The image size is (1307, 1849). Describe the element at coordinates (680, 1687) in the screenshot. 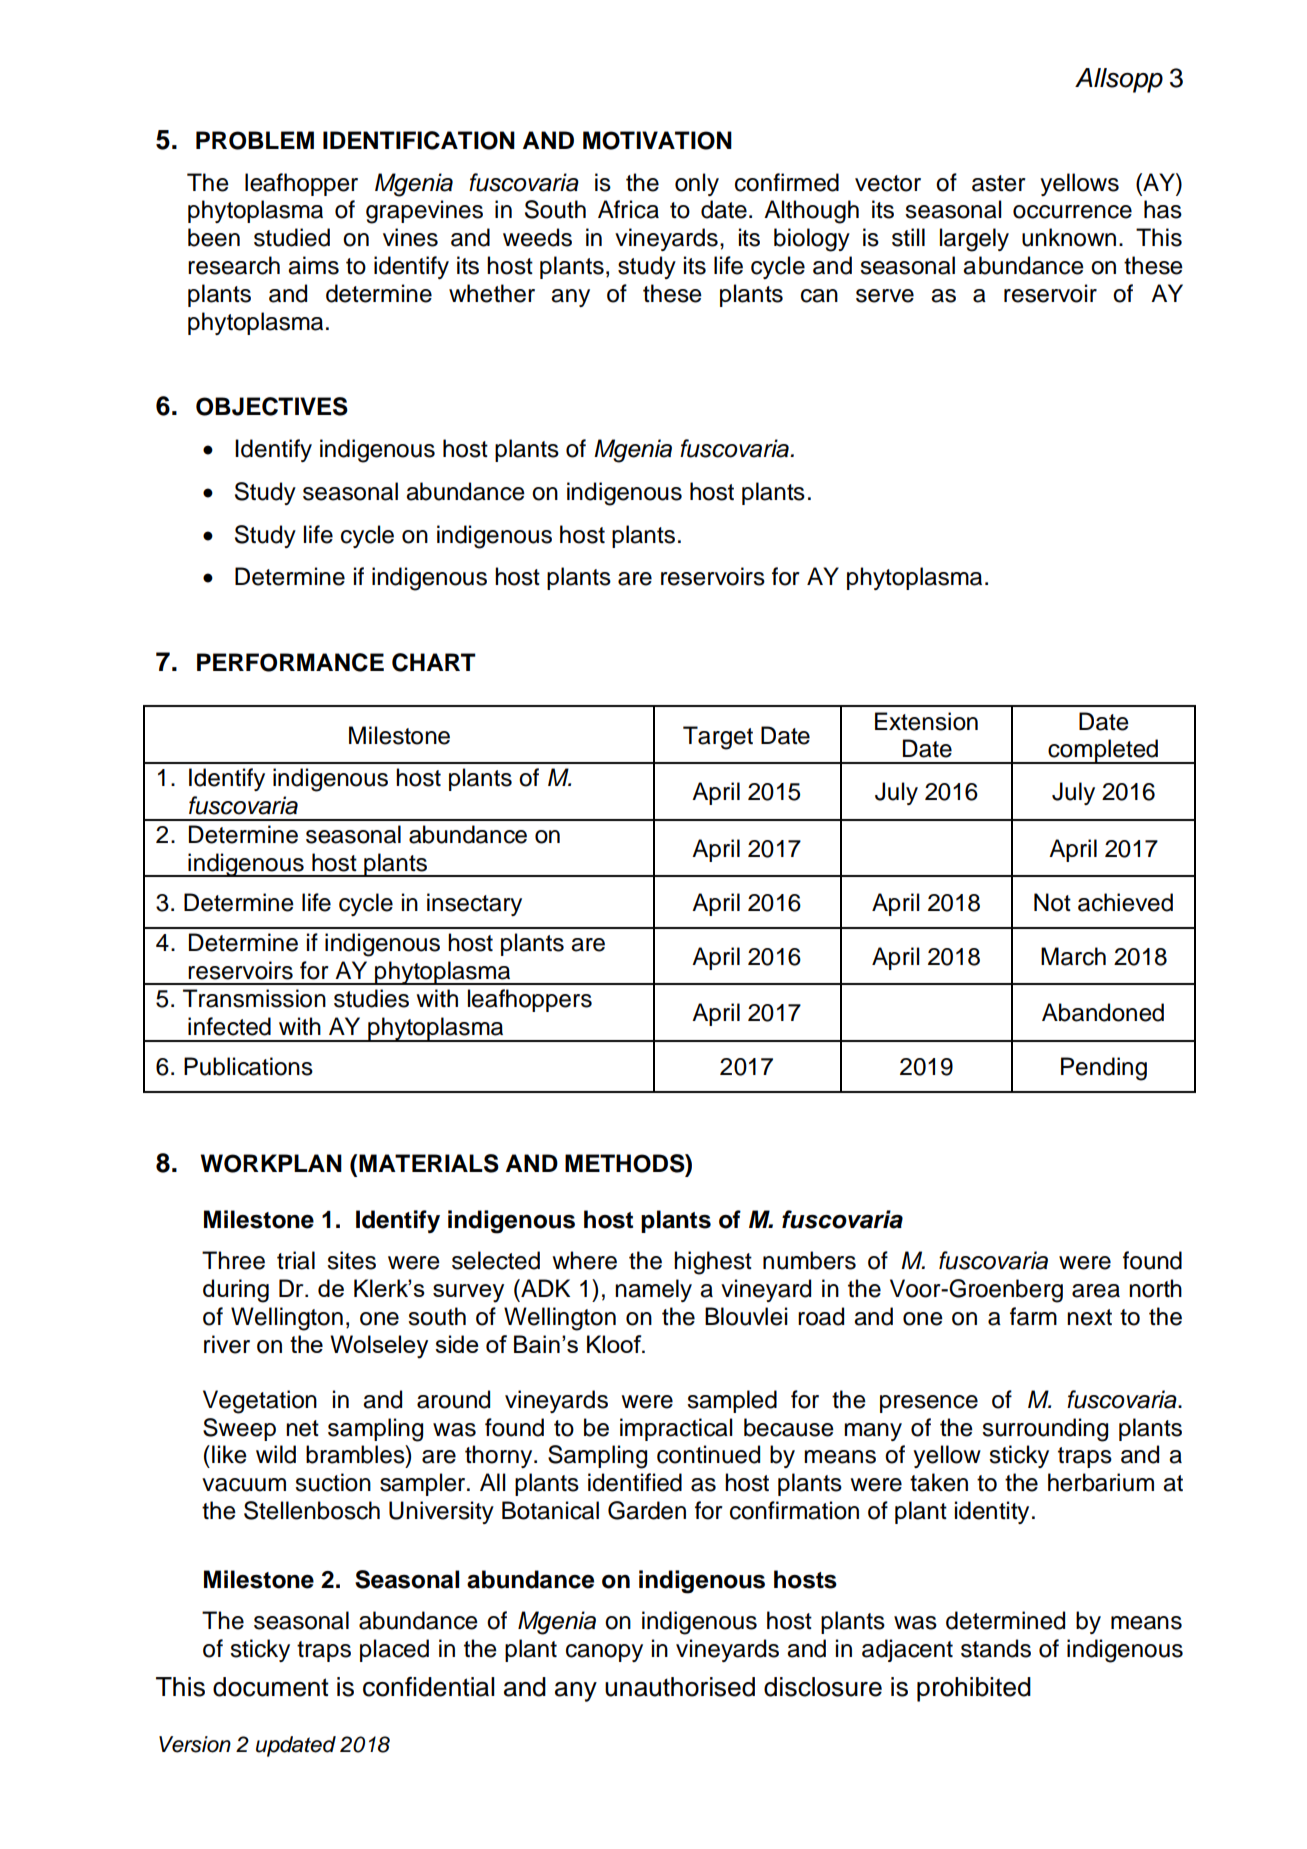

I see `unauthorised` at that location.
